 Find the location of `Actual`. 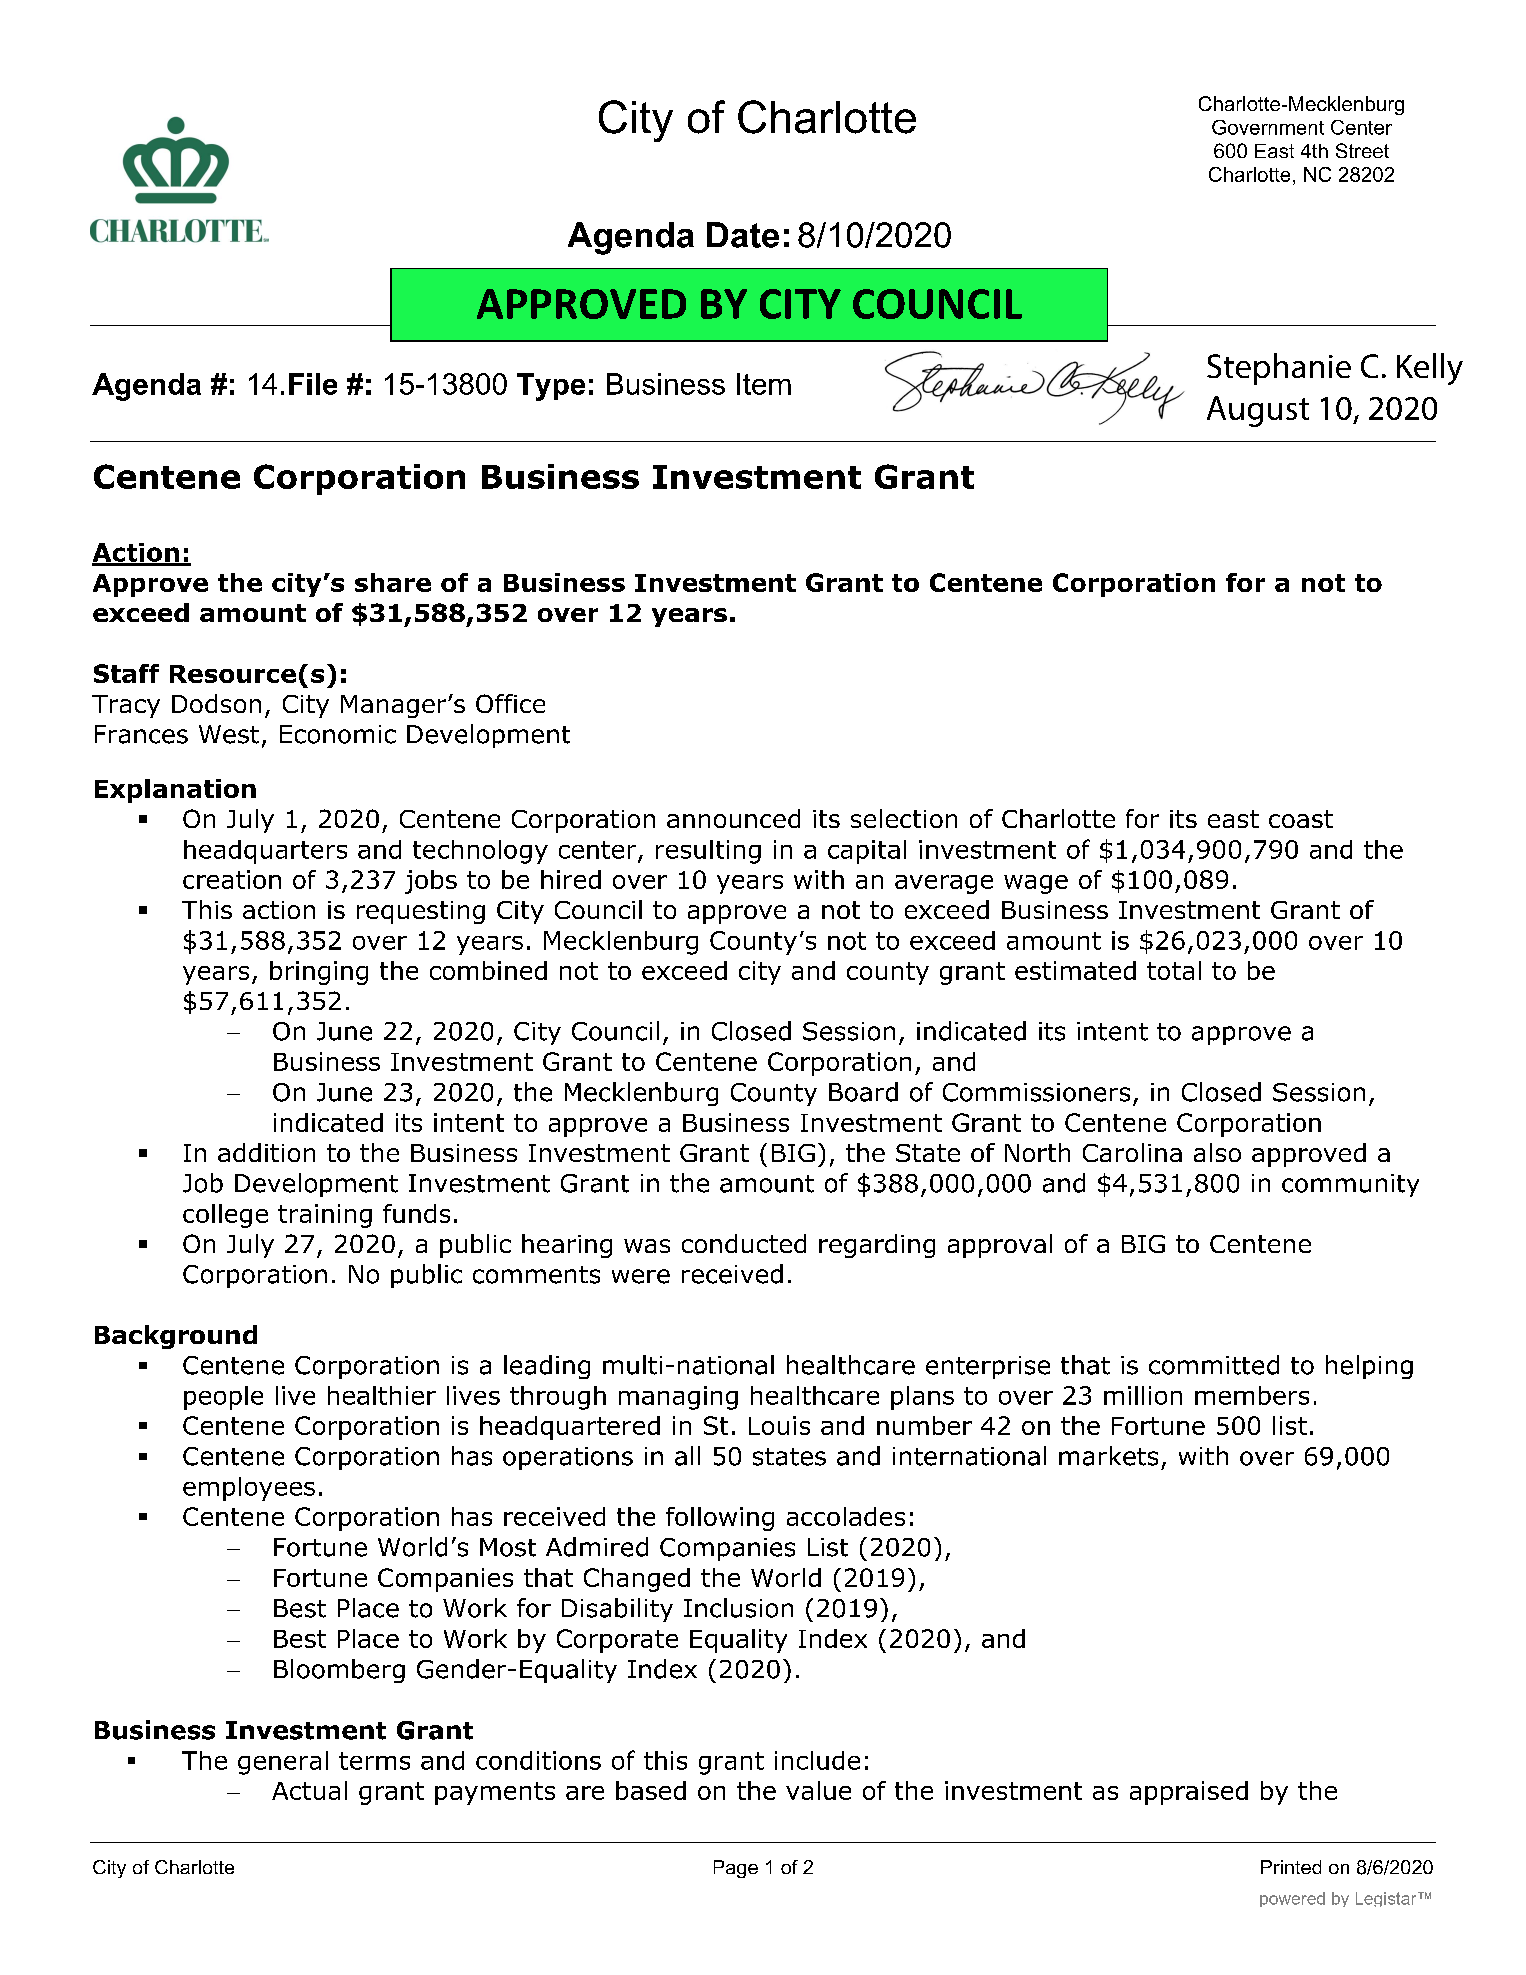

Actual is located at coordinates (309, 1790).
